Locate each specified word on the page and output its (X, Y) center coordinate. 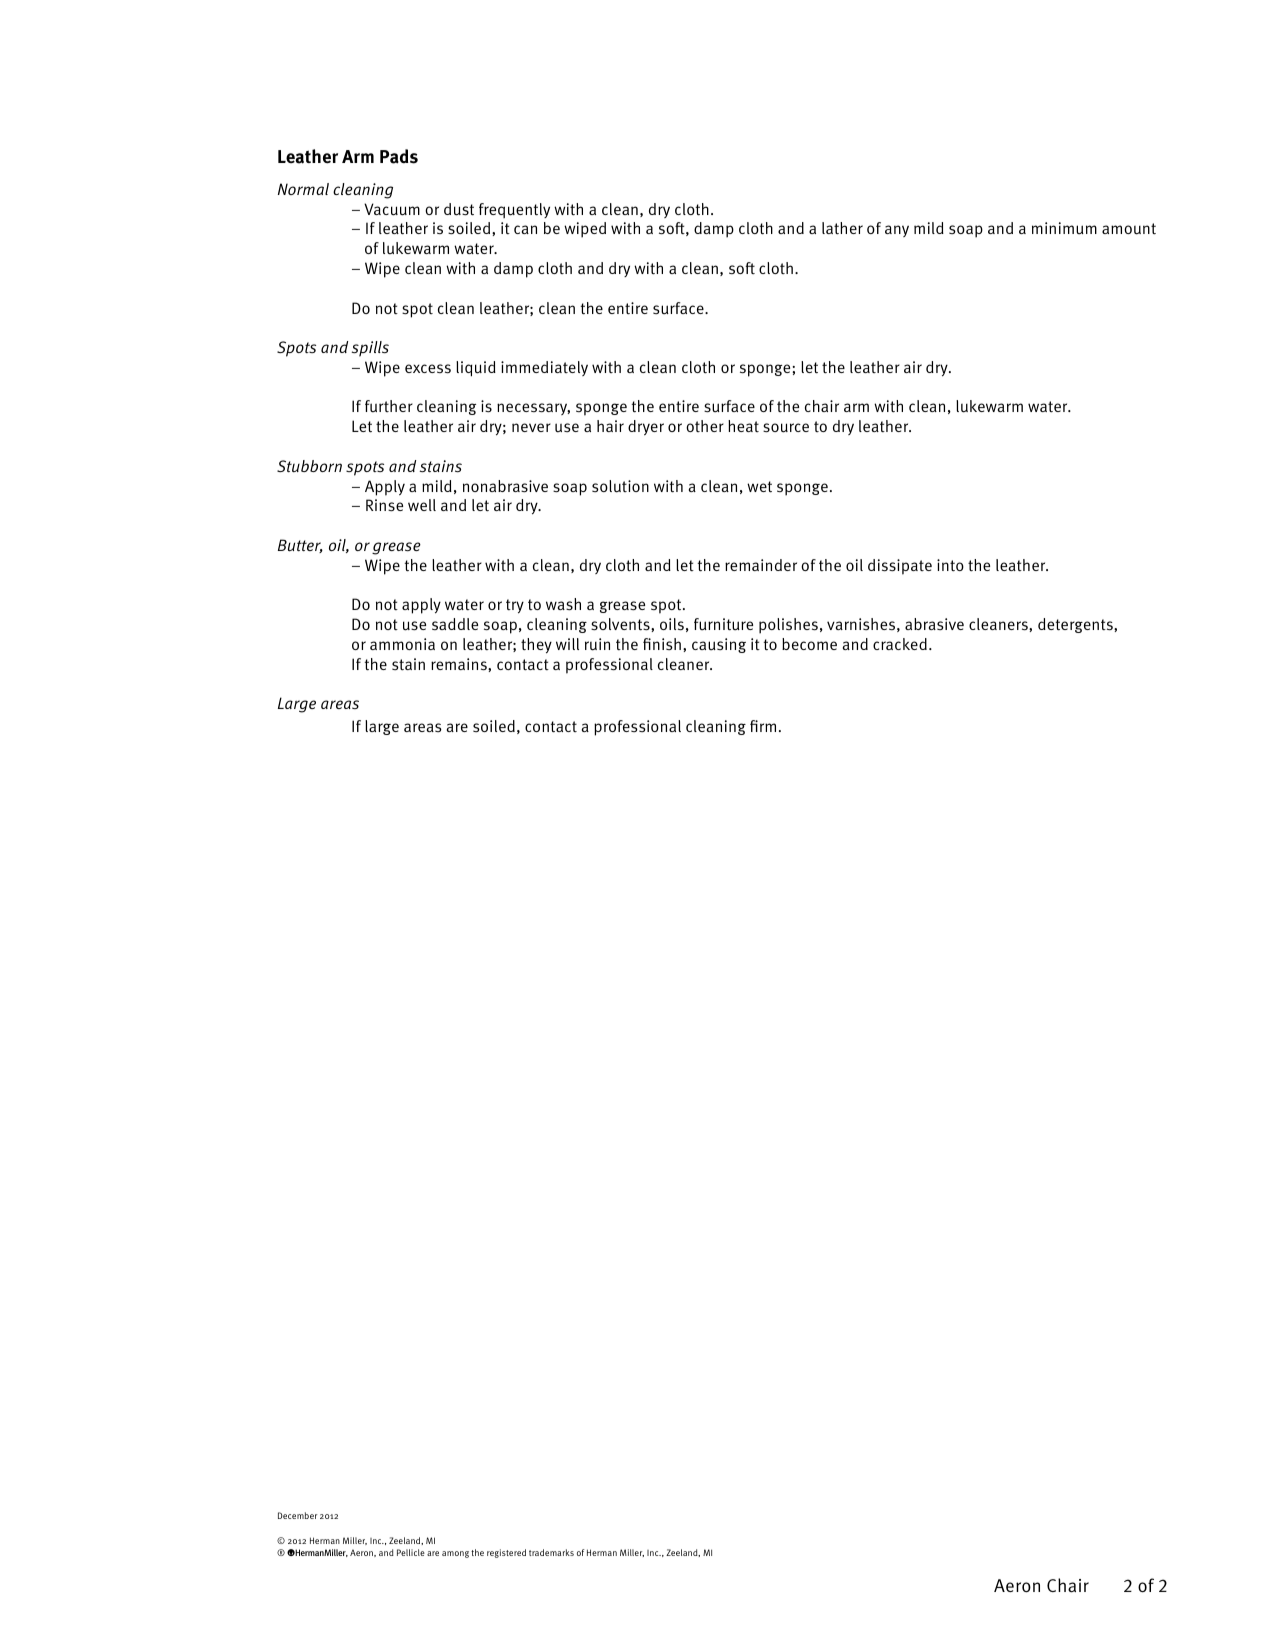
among (455, 1554)
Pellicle (411, 1552)
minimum (1064, 228)
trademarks (551, 1552)
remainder (761, 565)
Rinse (384, 505)
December (297, 1515)
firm (763, 726)
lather (842, 228)
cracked (900, 644)
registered (506, 1553)
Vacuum (392, 209)
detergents (1076, 625)
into (950, 565)
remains (460, 664)
